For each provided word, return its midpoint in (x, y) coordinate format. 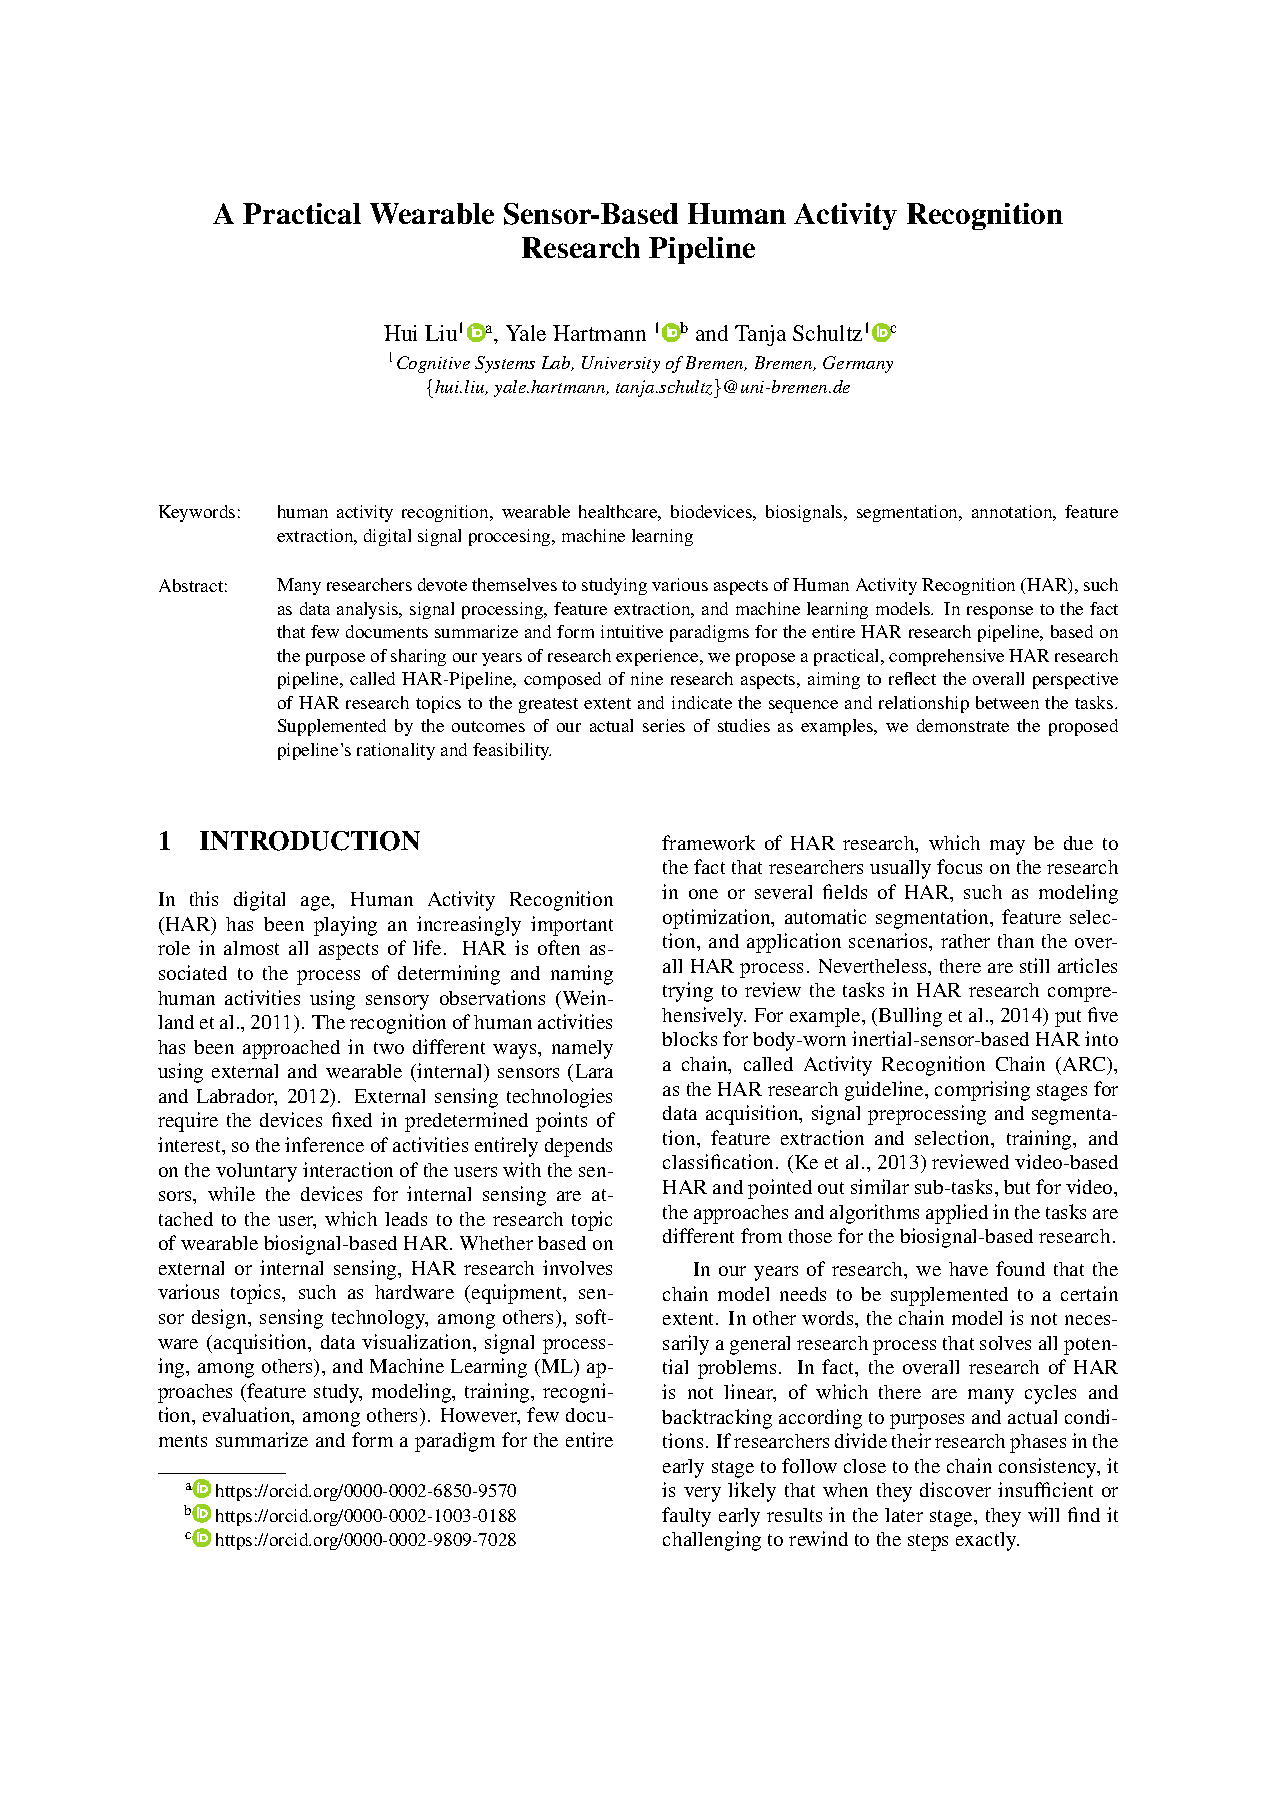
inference (324, 1144)
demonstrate (963, 725)
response (1000, 612)
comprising (982, 1091)
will (1043, 1514)
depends (578, 1147)
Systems (505, 364)
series (664, 725)
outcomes (488, 726)
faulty (686, 1517)
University (621, 364)
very (702, 1494)
